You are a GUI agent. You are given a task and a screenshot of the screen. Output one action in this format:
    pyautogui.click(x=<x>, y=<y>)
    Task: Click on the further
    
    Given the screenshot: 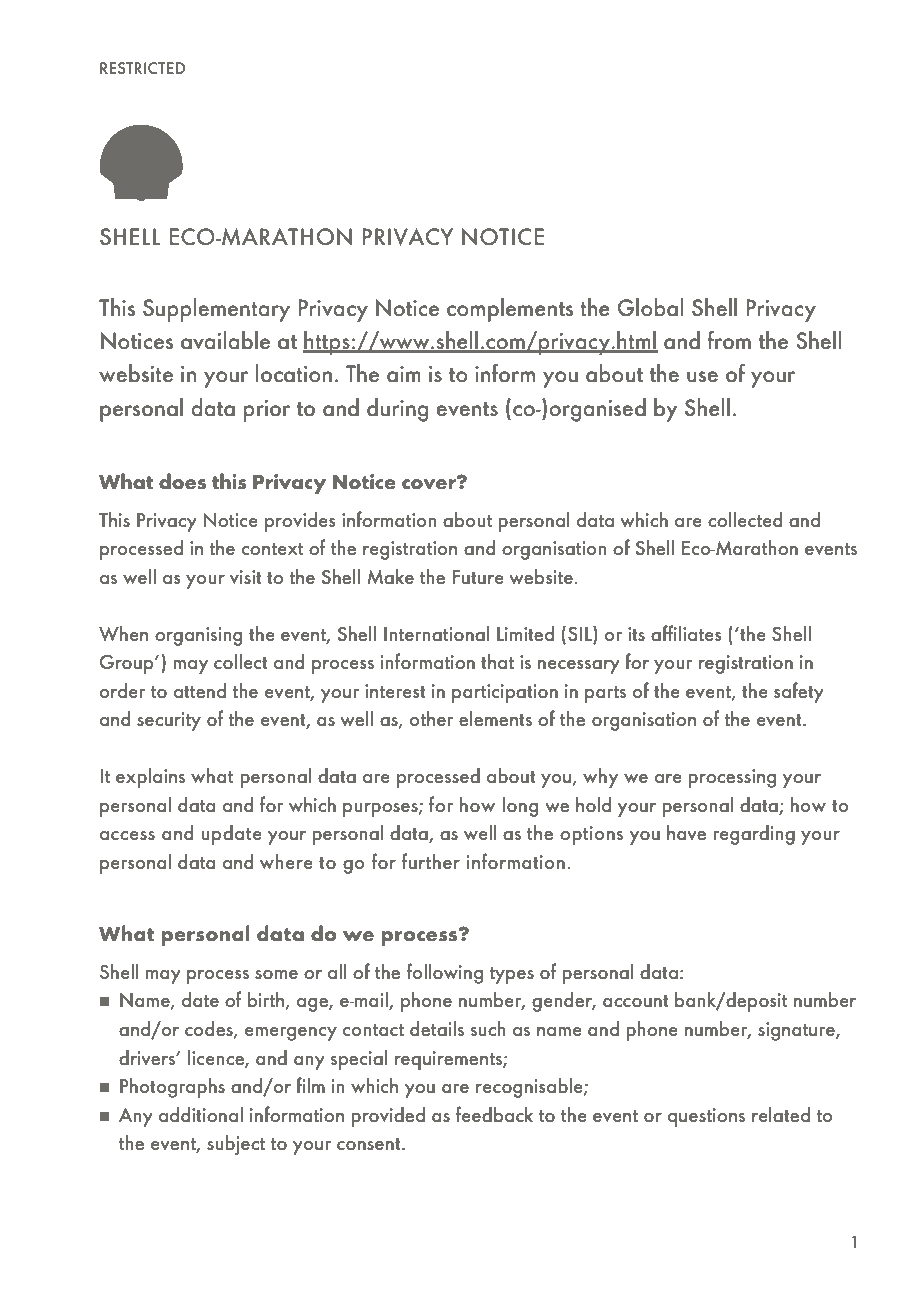 What is the action you would take?
    pyautogui.click(x=431, y=861)
